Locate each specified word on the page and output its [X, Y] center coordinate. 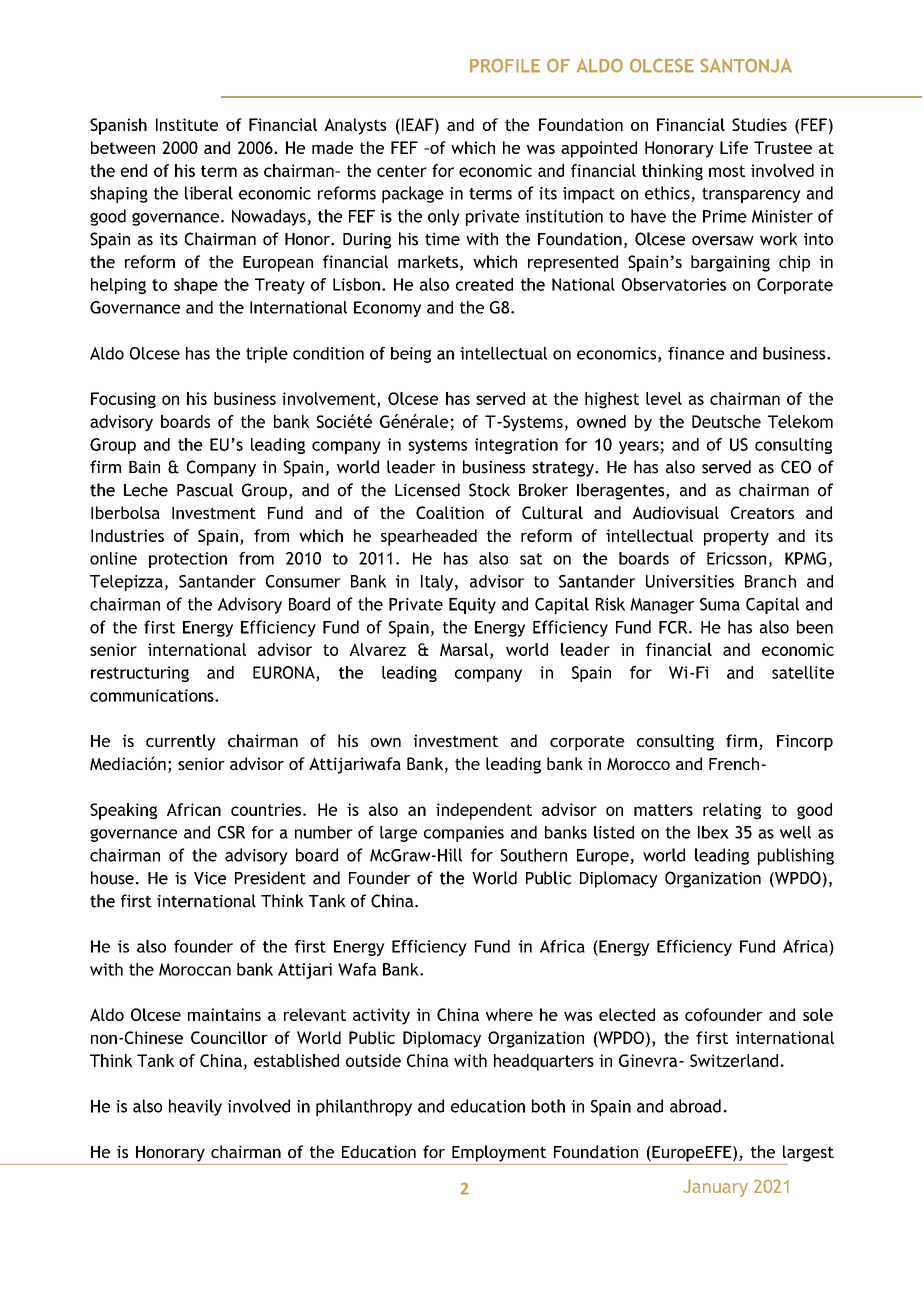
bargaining [730, 263]
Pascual [205, 490]
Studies [759, 124]
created [484, 284]
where [509, 1014]
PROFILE [505, 65]
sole [818, 1014]
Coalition [450, 512]
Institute [187, 124]
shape [196, 286]
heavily [195, 1107]
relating [732, 811]
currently [181, 742]
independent [484, 811]
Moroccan [195, 969]
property [736, 538]
